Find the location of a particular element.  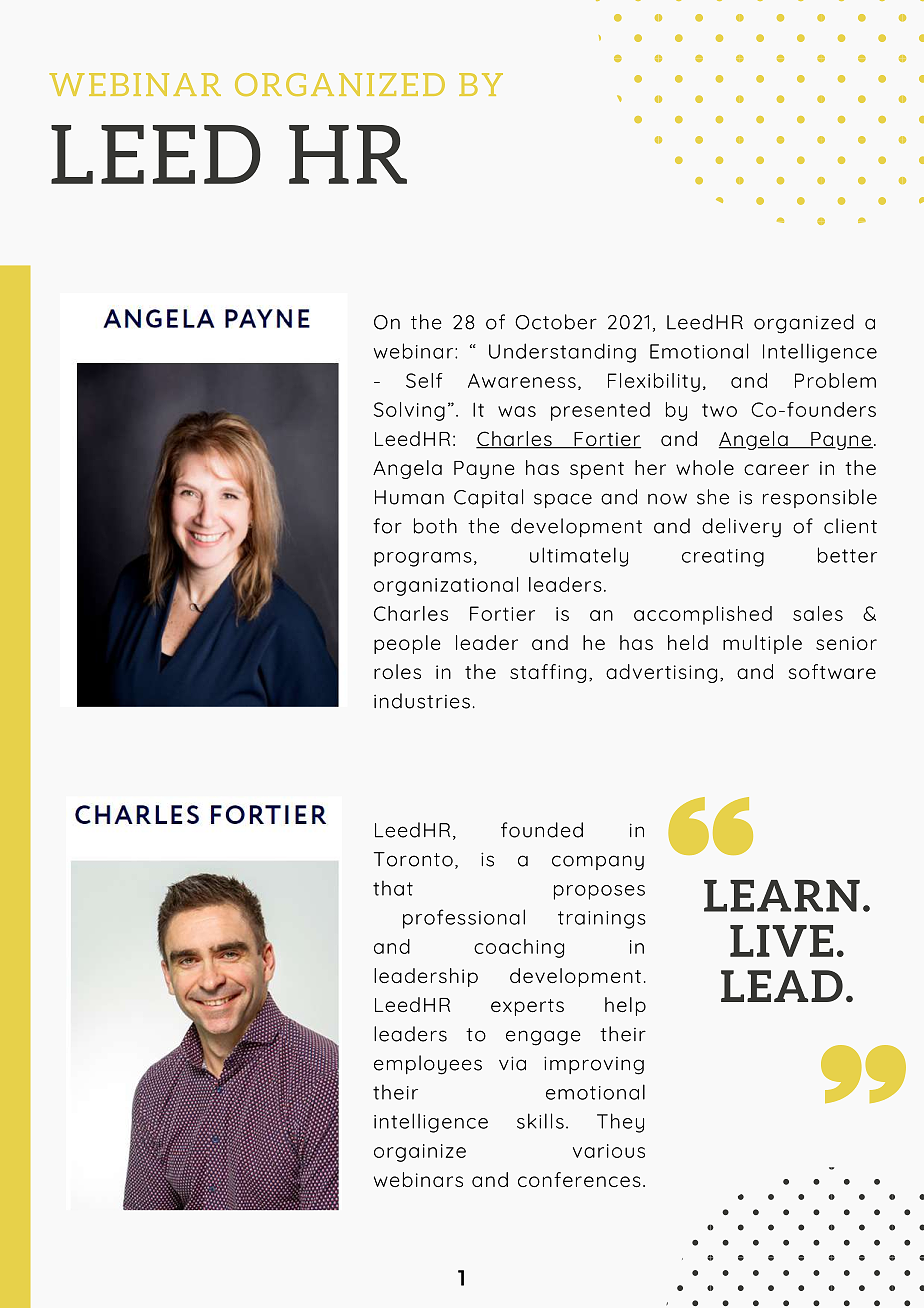

LEARN is located at coordinates (782, 896).
